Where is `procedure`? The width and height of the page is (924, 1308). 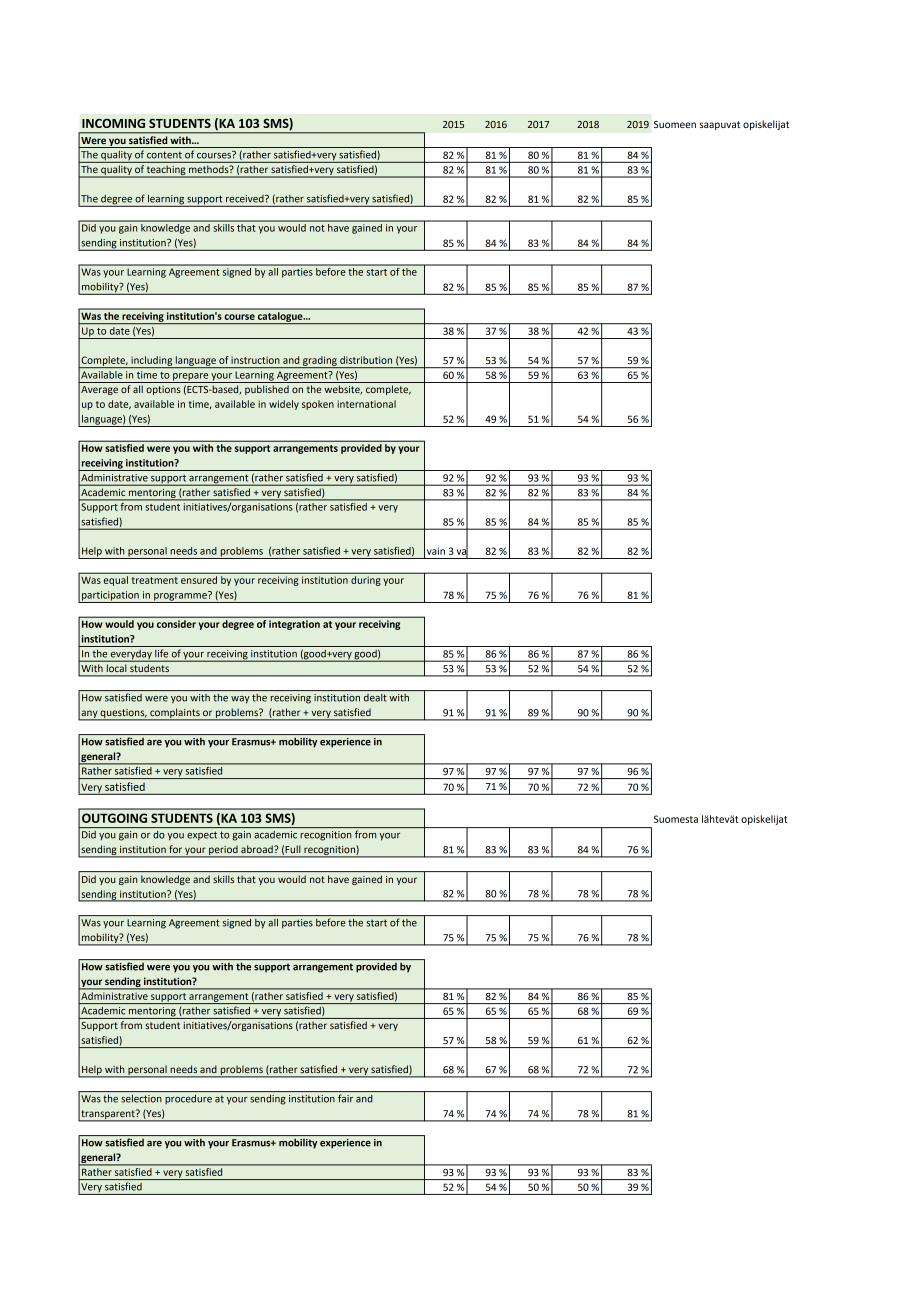 procedure is located at coordinates (188, 1099).
